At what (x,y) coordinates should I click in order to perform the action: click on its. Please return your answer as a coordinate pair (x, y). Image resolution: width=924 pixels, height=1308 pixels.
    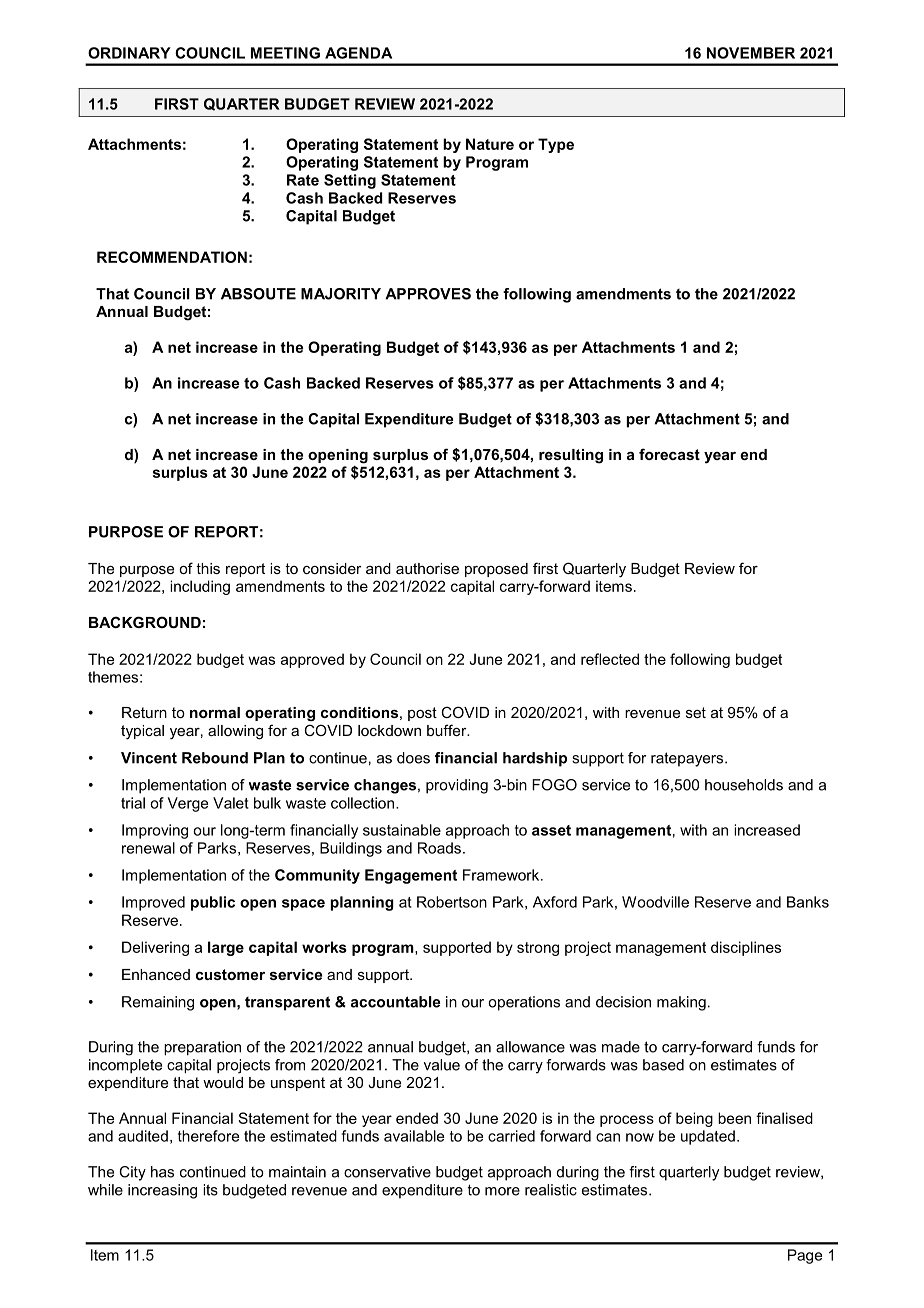
    Looking at the image, I should click on (210, 1190).
